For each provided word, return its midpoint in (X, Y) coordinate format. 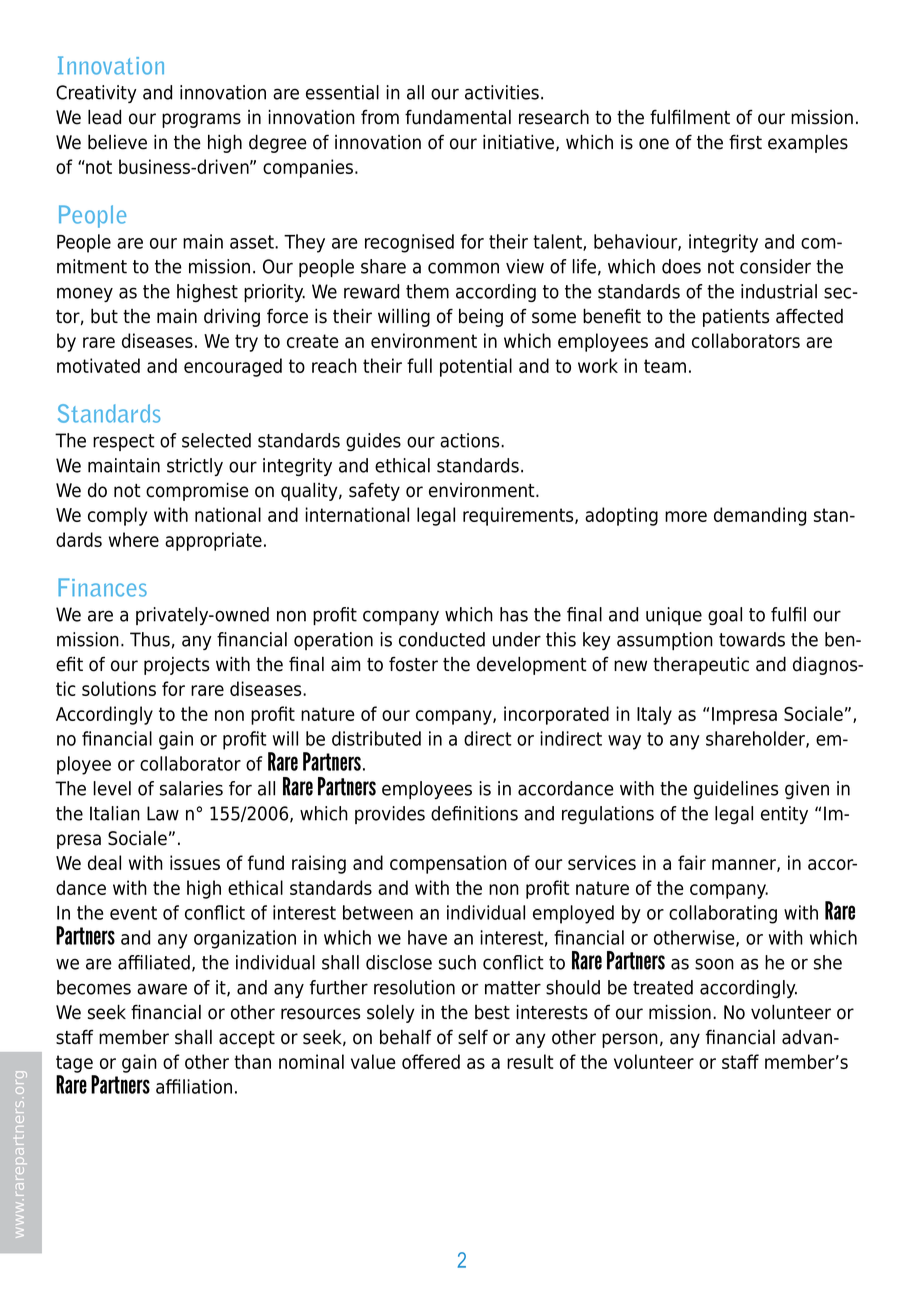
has (514, 614)
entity (784, 815)
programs (201, 120)
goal (725, 616)
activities (502, 92)
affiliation (194, 1086)
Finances (102, 587)
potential (476, 367)
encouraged (233, 367)
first (745, 142)
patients (736, 318)
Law (163, 813)
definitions (474, 813)
